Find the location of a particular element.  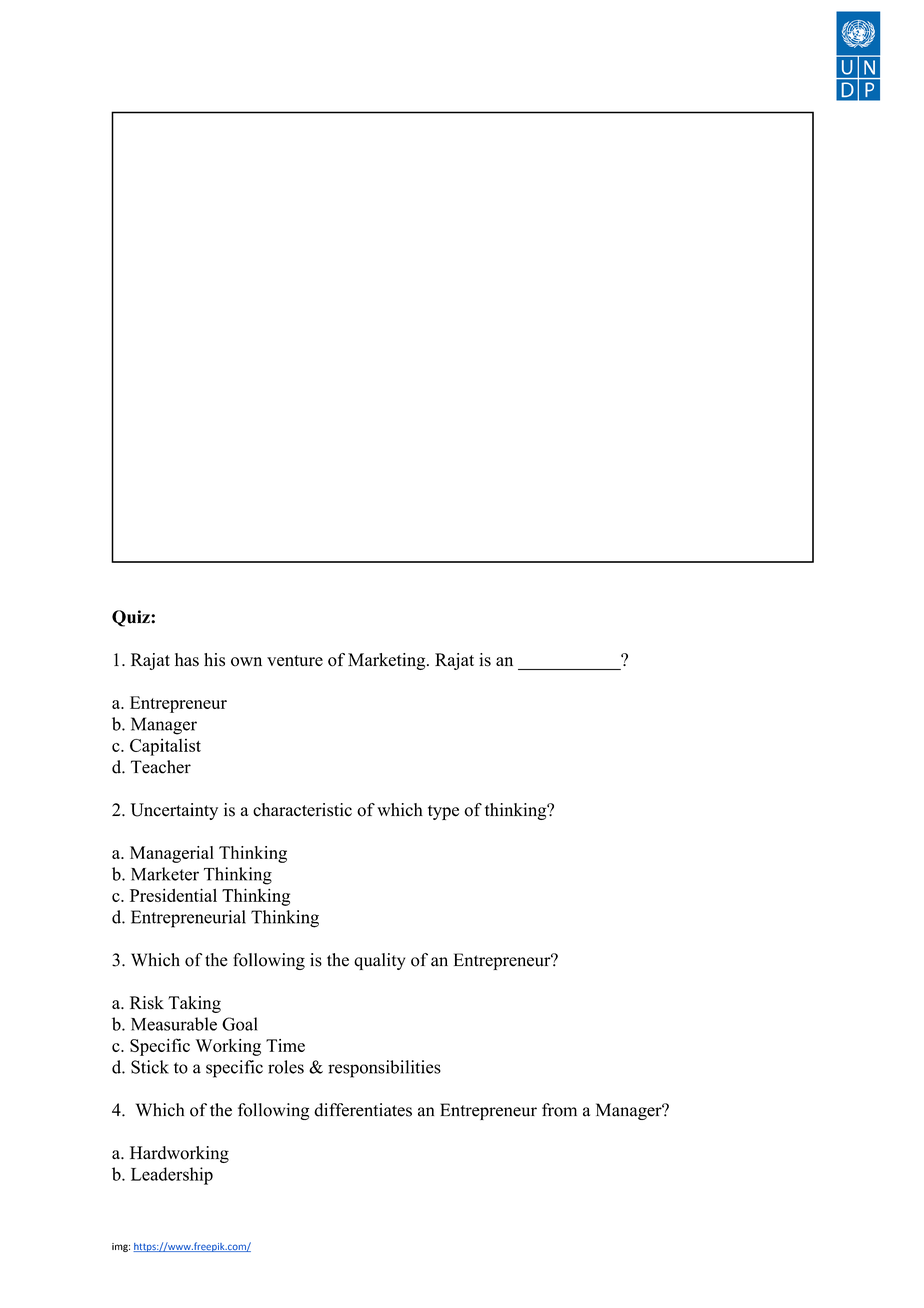

Marketing is located at coordinates (388, 661).
